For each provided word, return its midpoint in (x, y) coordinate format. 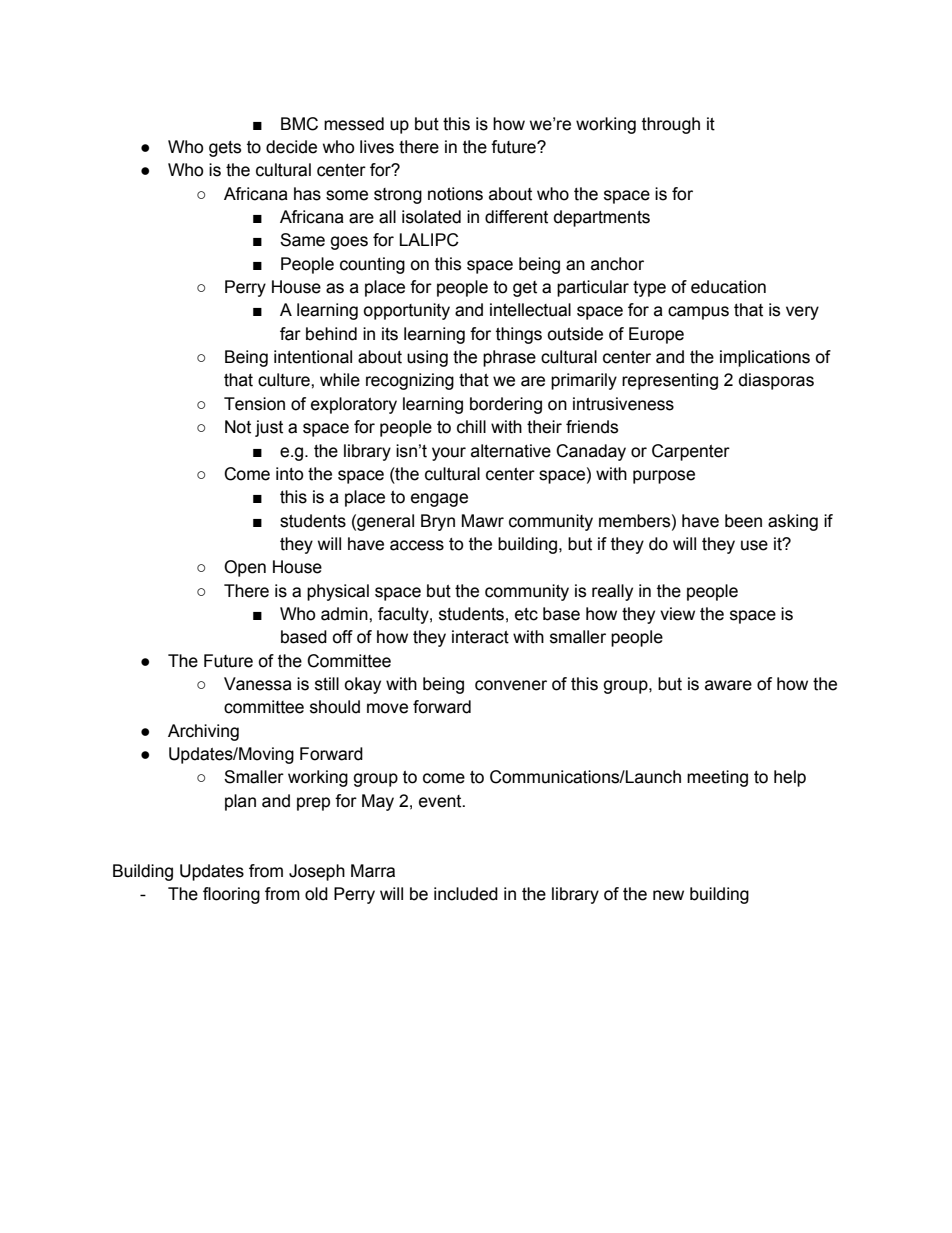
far (290, 334)
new (668, 895)
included (466, 894)
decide (291, 147)
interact (480, 637)
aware (728, 685)
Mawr (483, 521)
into (289, 474)
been (743, 521)
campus (698, 313)
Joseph (317, 872)
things (519, 335)
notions (455, 194)
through (671, 125)
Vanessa (258, 684)
